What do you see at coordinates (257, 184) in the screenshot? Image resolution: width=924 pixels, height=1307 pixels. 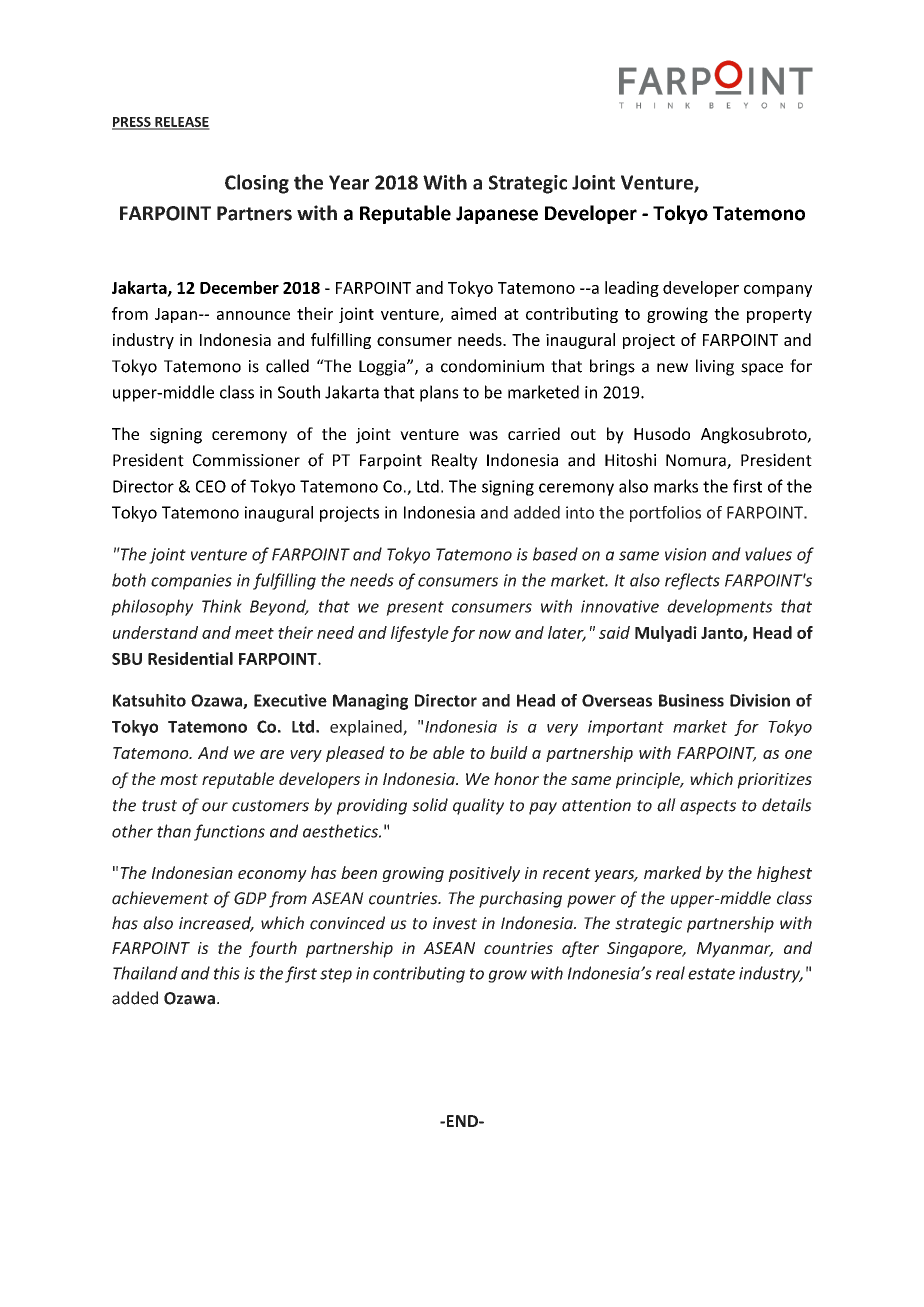 I see `Closing` at bounding box center [257, 184].
